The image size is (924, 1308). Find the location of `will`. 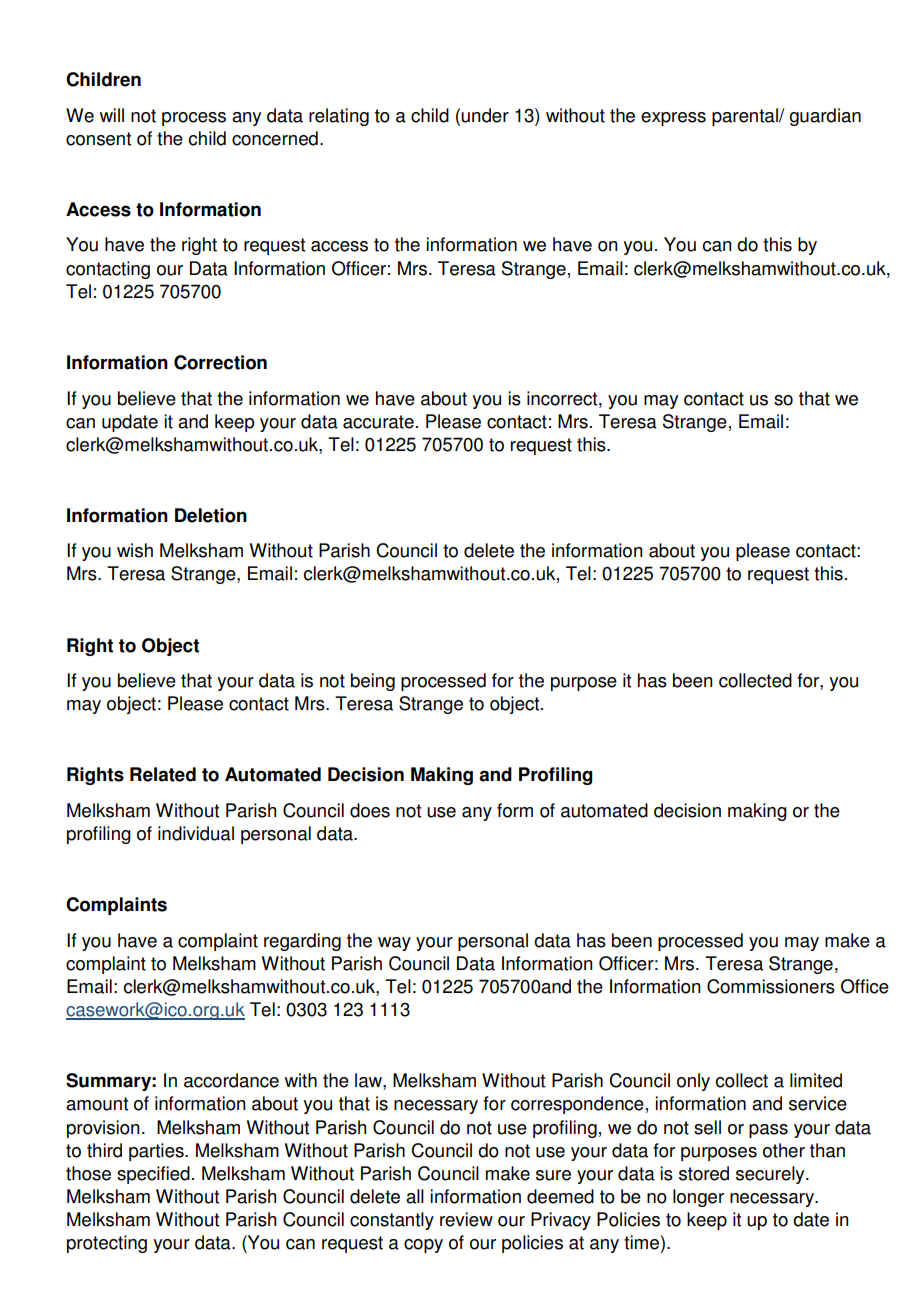

will is located at coordinates (112, 115).
